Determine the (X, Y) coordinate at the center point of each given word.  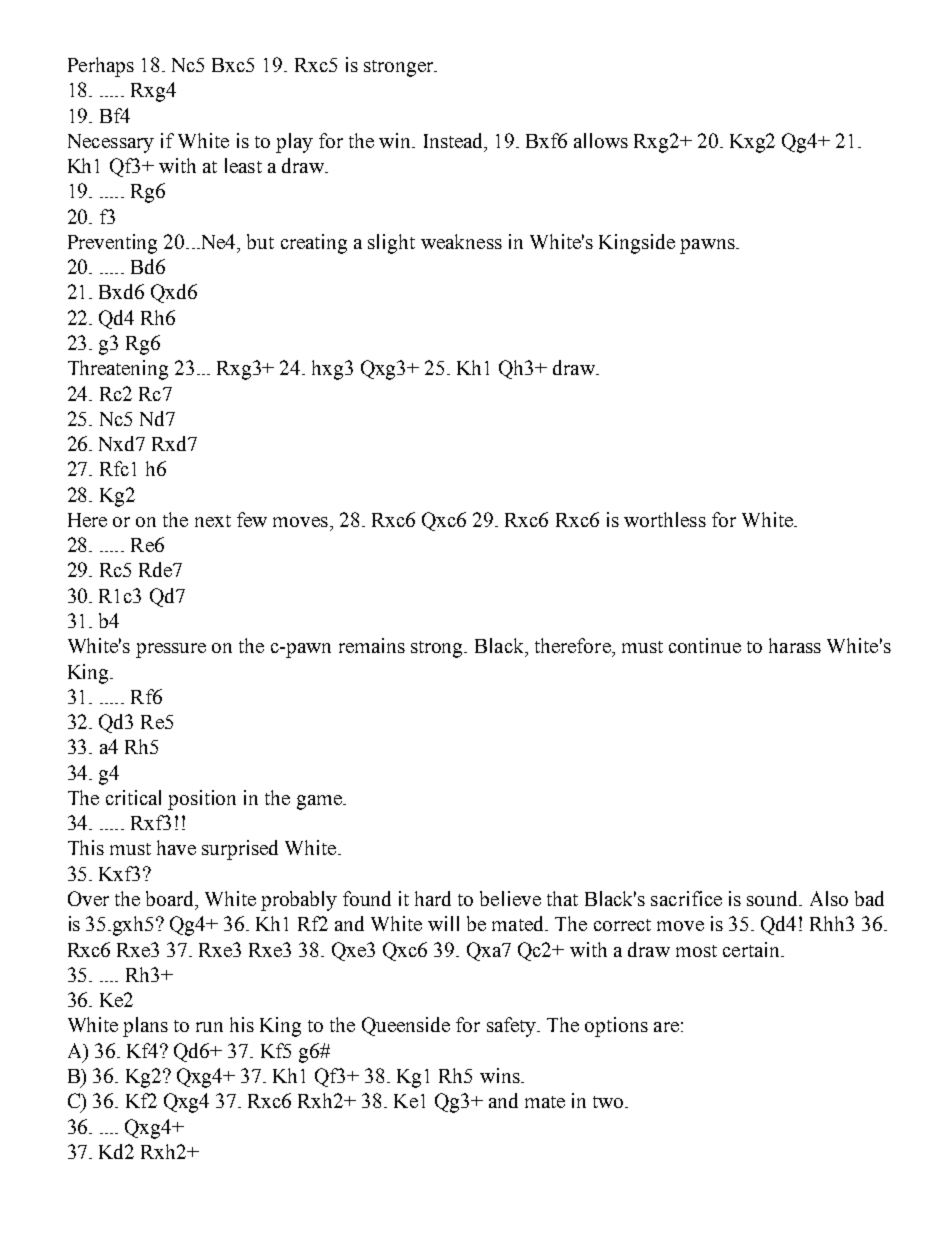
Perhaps (101, 67)
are (666, 1027)
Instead (455, 142)
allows (601, 140)
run (209, 1027)
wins (501, 1075)
